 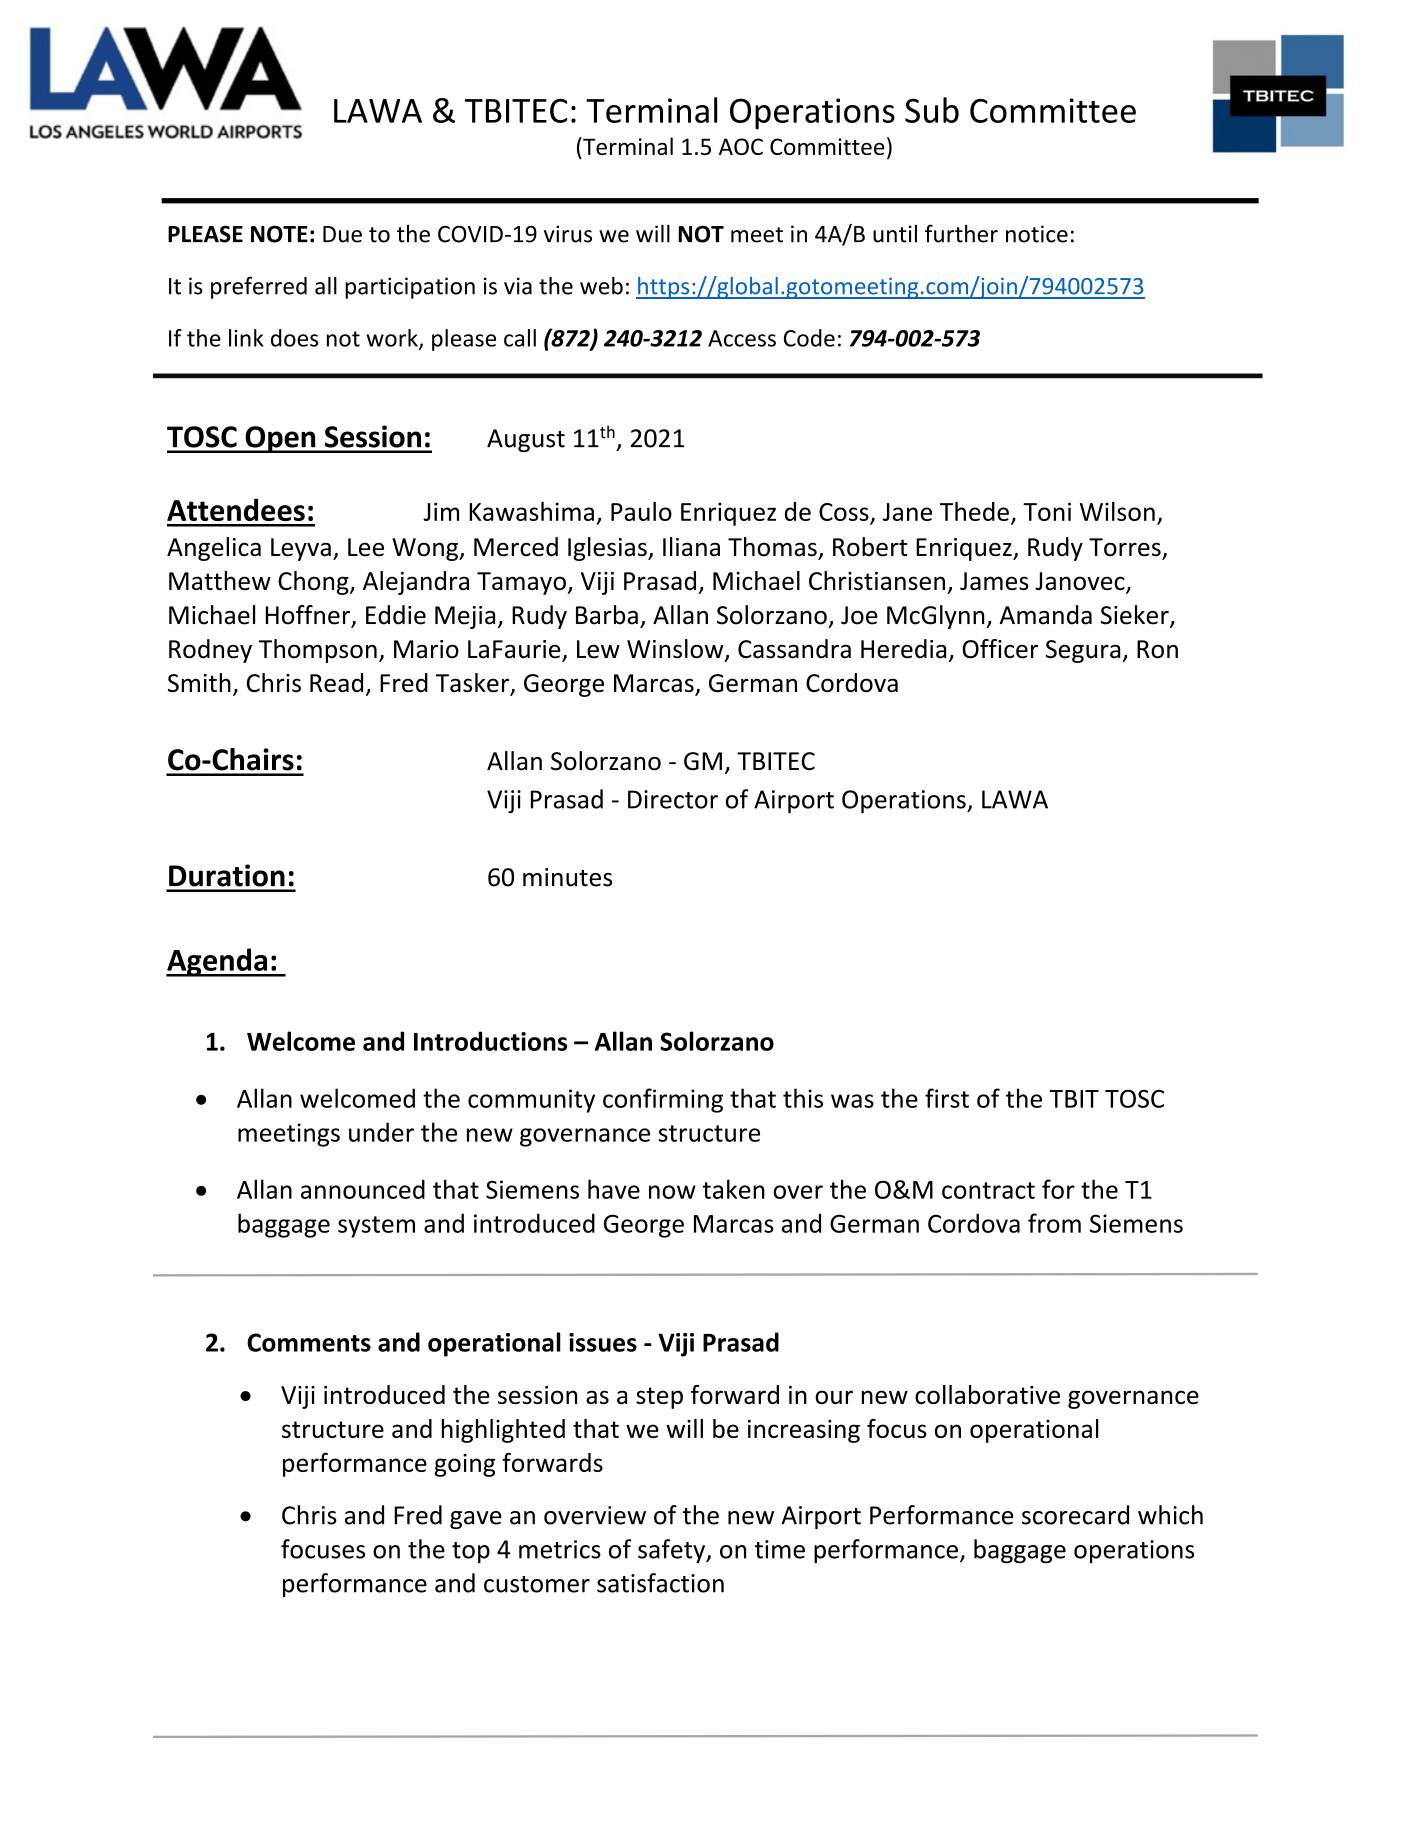 I want to click on now, so click(x=672, y=1192).
